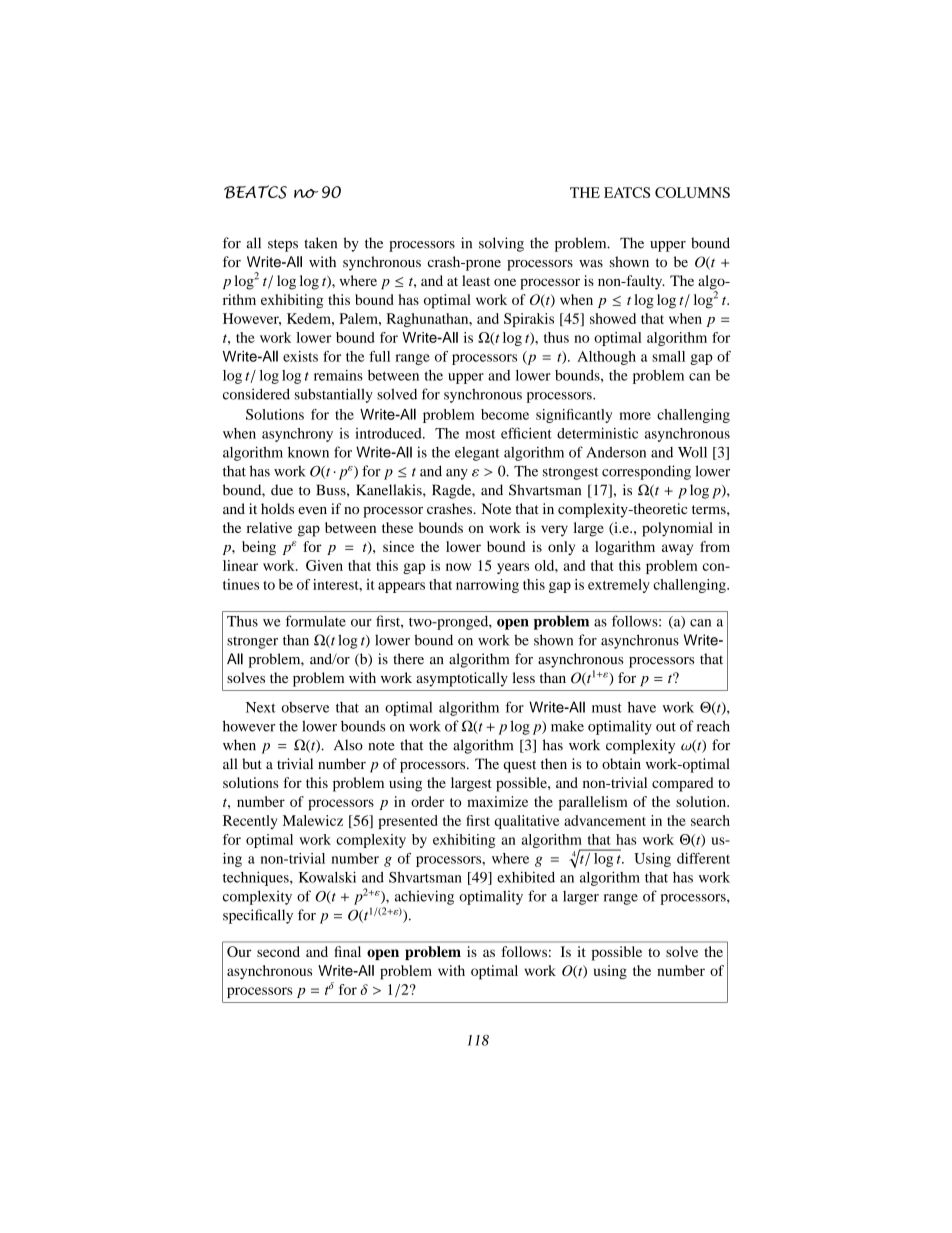 The width and height of the image is (952, 1233). What do you see at coordinates (283, 245) in the image?
I see `steps` at bounding box center [283, 245].
